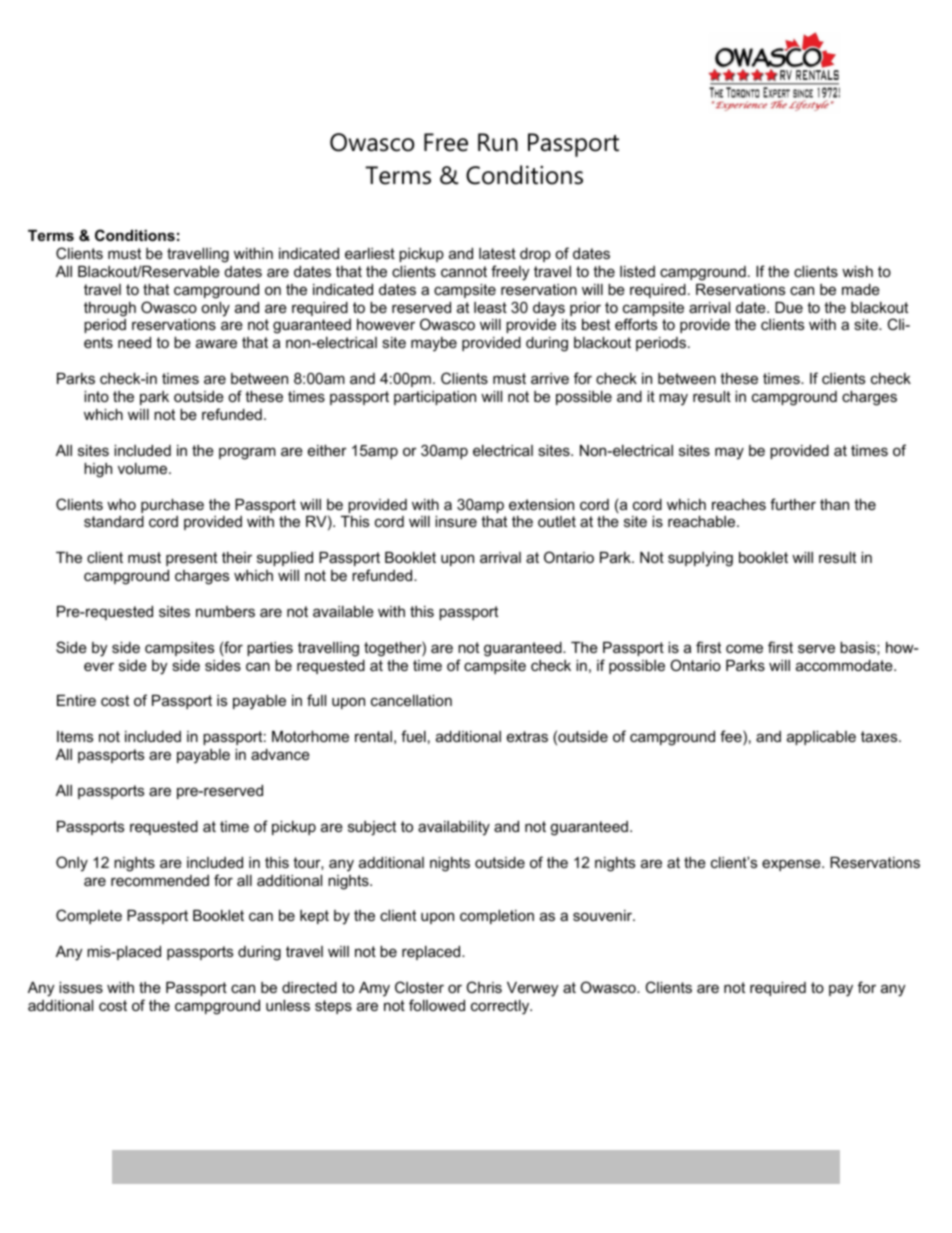  I want to click on further, so click(793, 504).
